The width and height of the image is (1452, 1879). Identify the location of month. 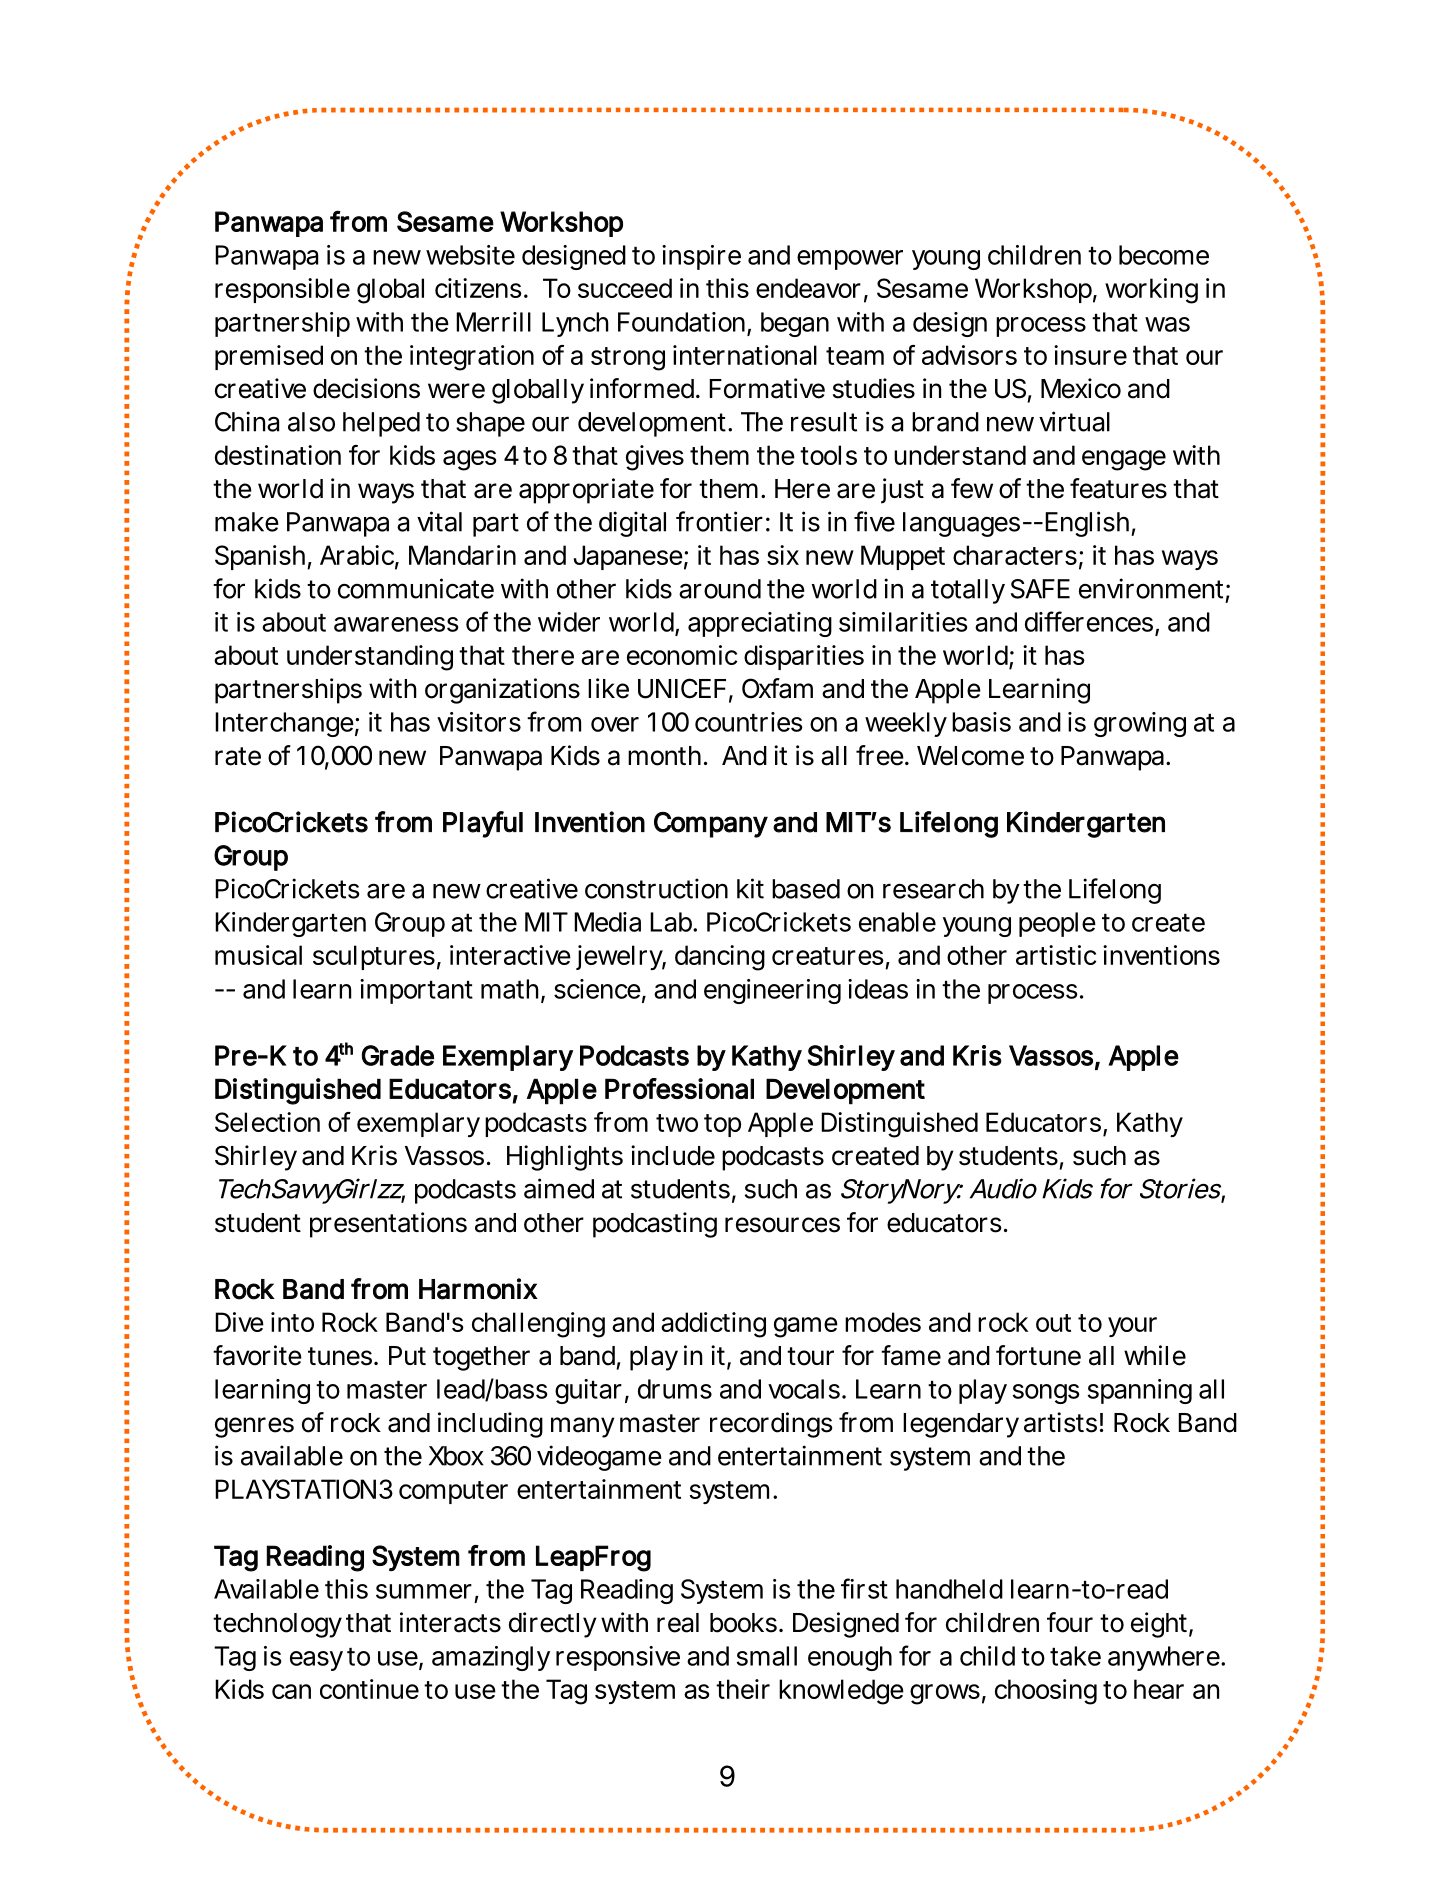
(664, 756).
